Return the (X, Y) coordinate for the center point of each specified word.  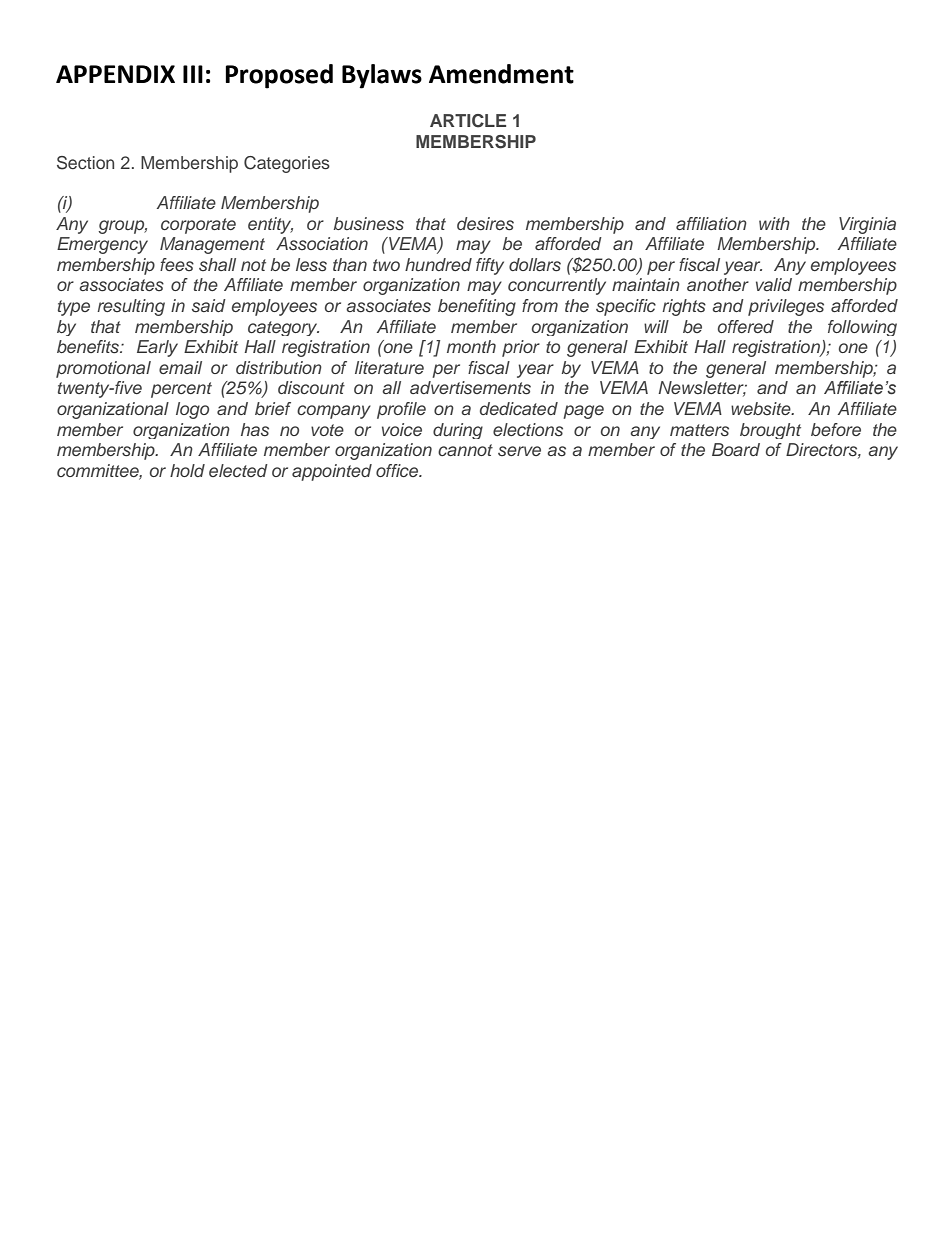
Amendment (501, 74)
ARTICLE (468, 121)
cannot (465, 450)
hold (187, 470)
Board (736, 449)
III (193, 74)
